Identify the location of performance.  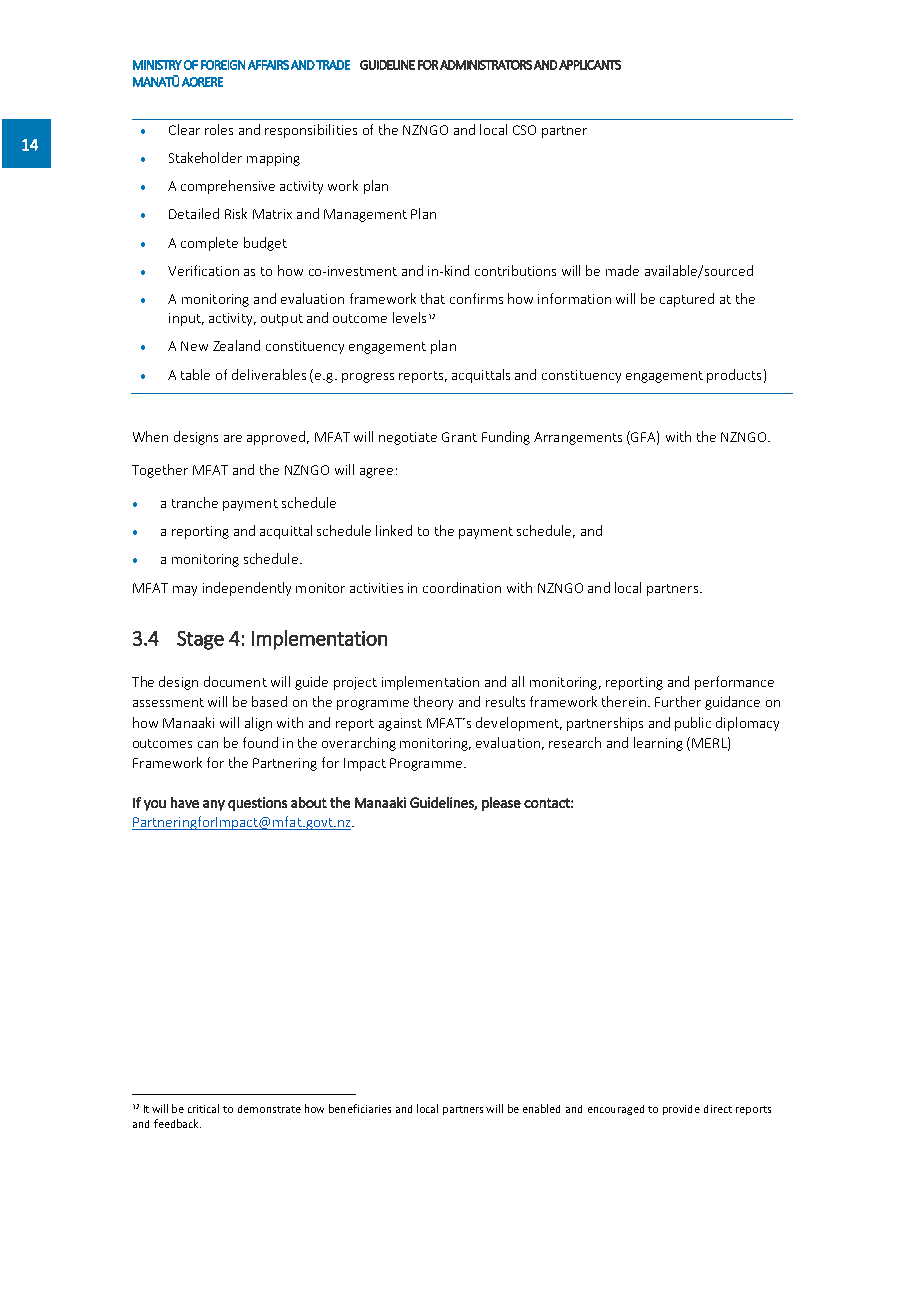
(734, 683).
